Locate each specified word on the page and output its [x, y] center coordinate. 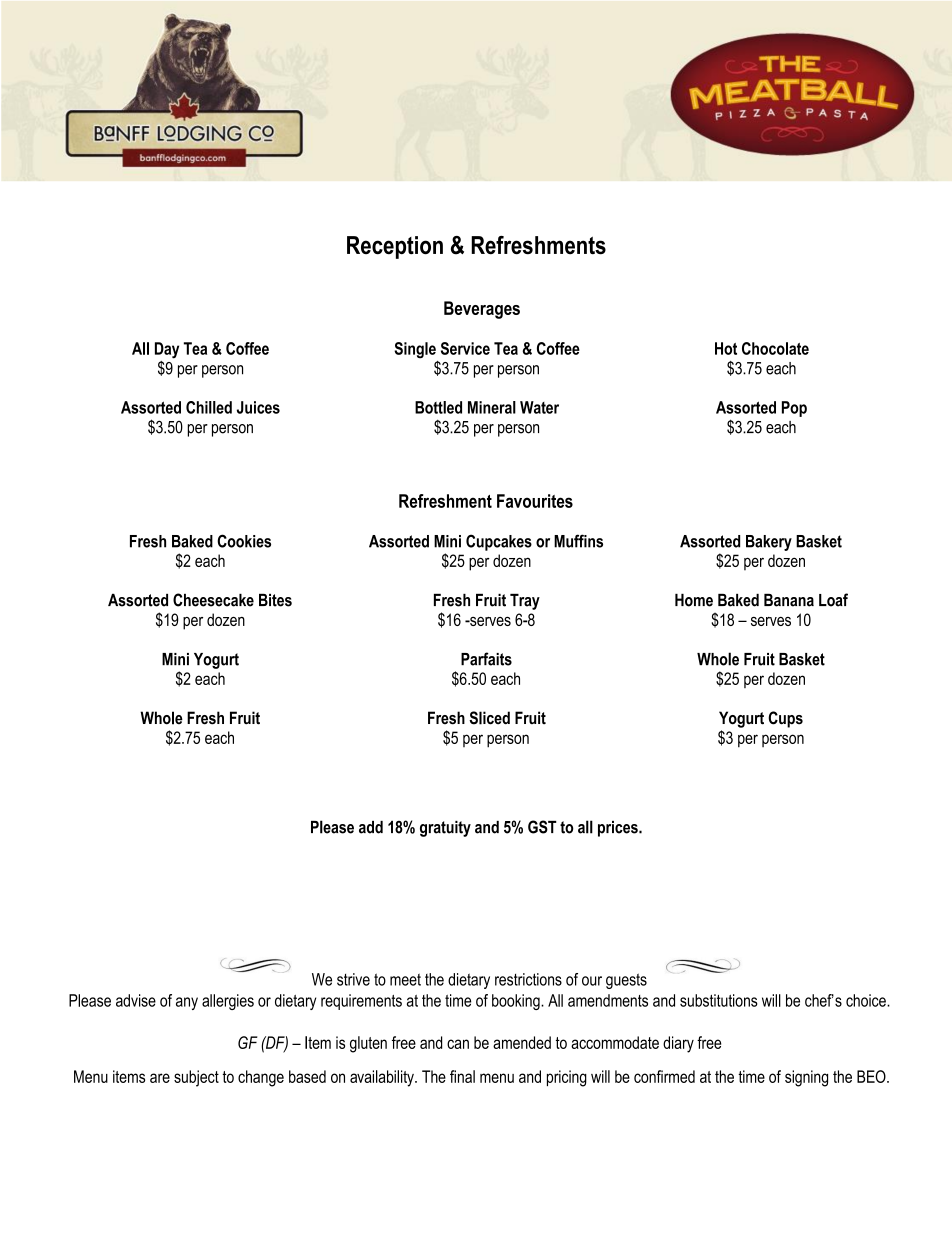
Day [167, 350]
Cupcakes [499, 542]
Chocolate [775, 348]
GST [542, 827]
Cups [785, 719]
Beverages [482, 310]
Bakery [769, 543]
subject [196, 1078]
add [371, 827]
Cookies [244, 541]
